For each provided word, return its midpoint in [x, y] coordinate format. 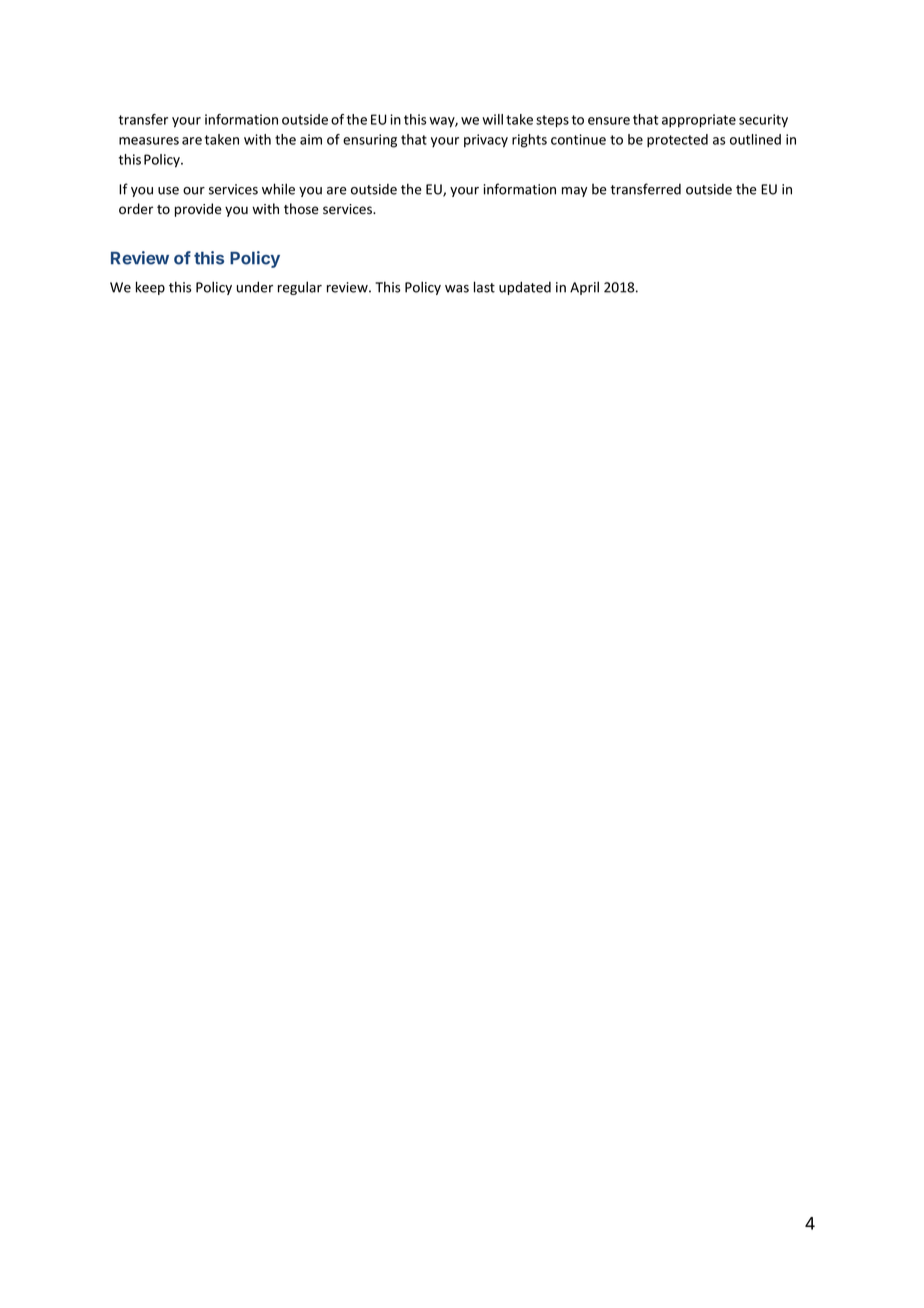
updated [525, 288]
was [457, 289]
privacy [486, 141]
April [584, 288]
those [301, 209]
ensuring [370, 141]
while [278, 189]
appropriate [699, 121]
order [136, 209]
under [255, 287]
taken [222, 139]
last [484, 287]
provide [198, 210]
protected [677, 141]
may [574, 192]
